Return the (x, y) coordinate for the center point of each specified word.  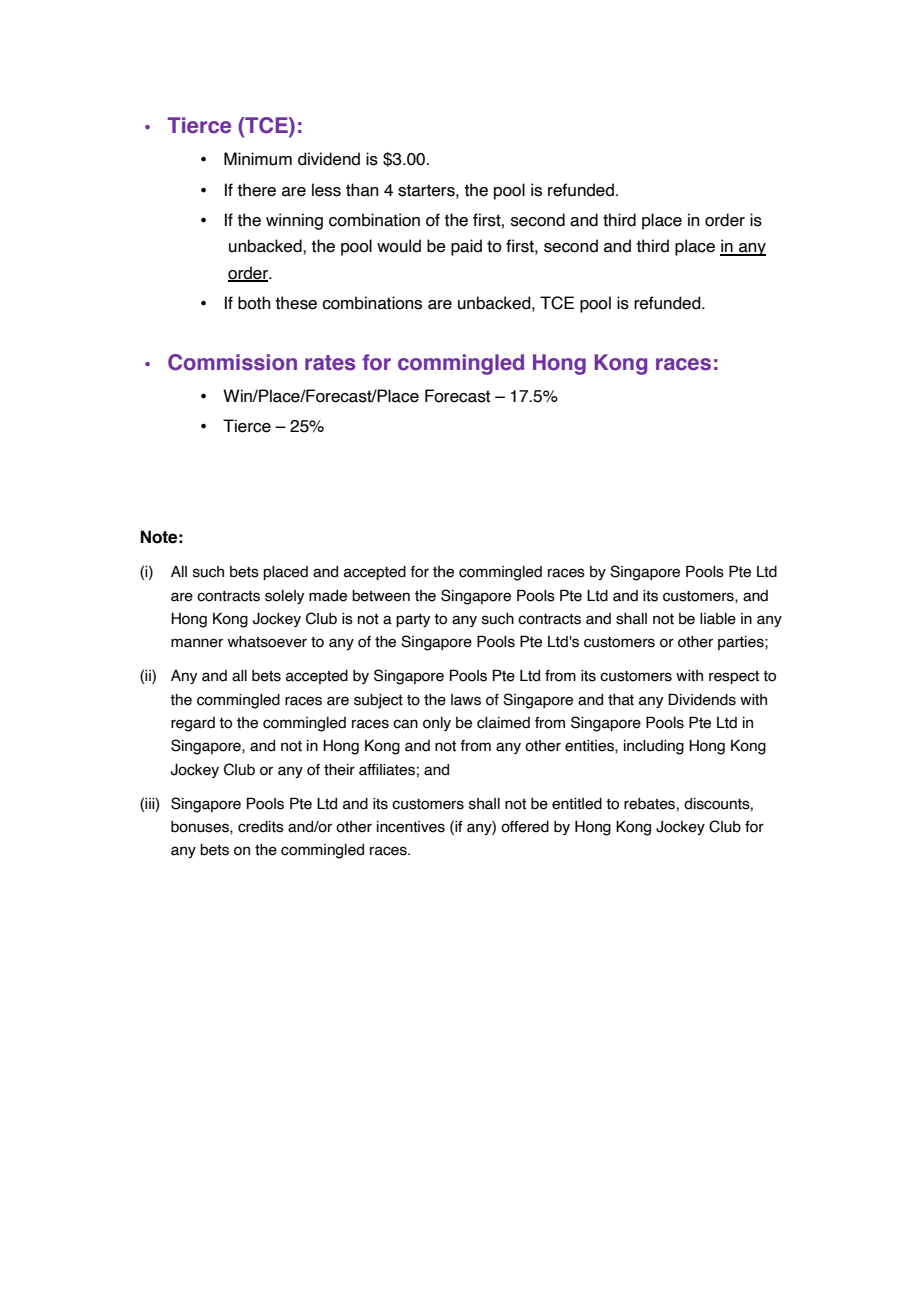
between (381, 596)
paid (466, 247)
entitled (577, 804)
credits (261, 827)
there (256, 190)
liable (718, 619)
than (362, 190)
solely (284, 597)
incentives (411, 827)
